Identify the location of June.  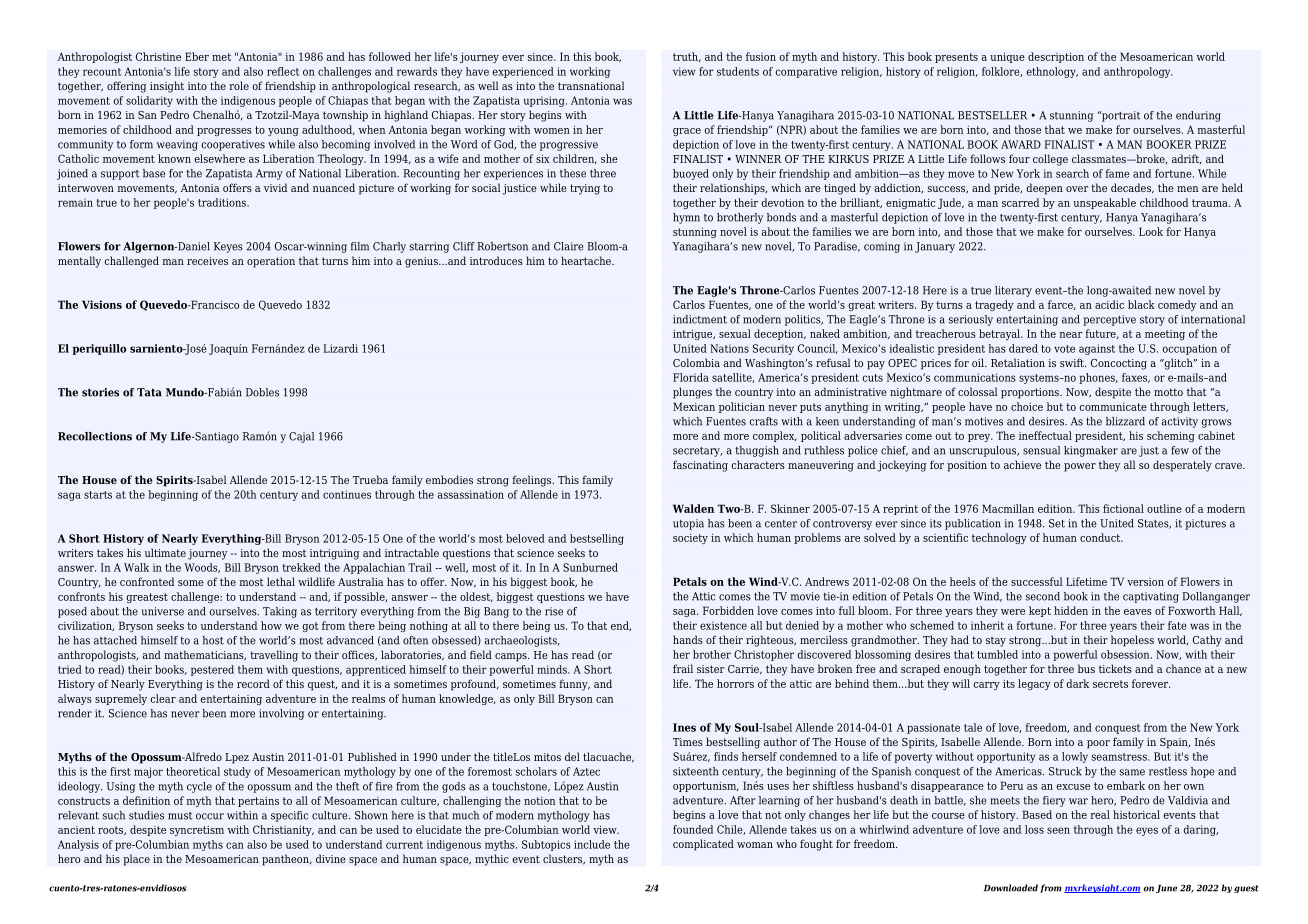
(1166, 889).
